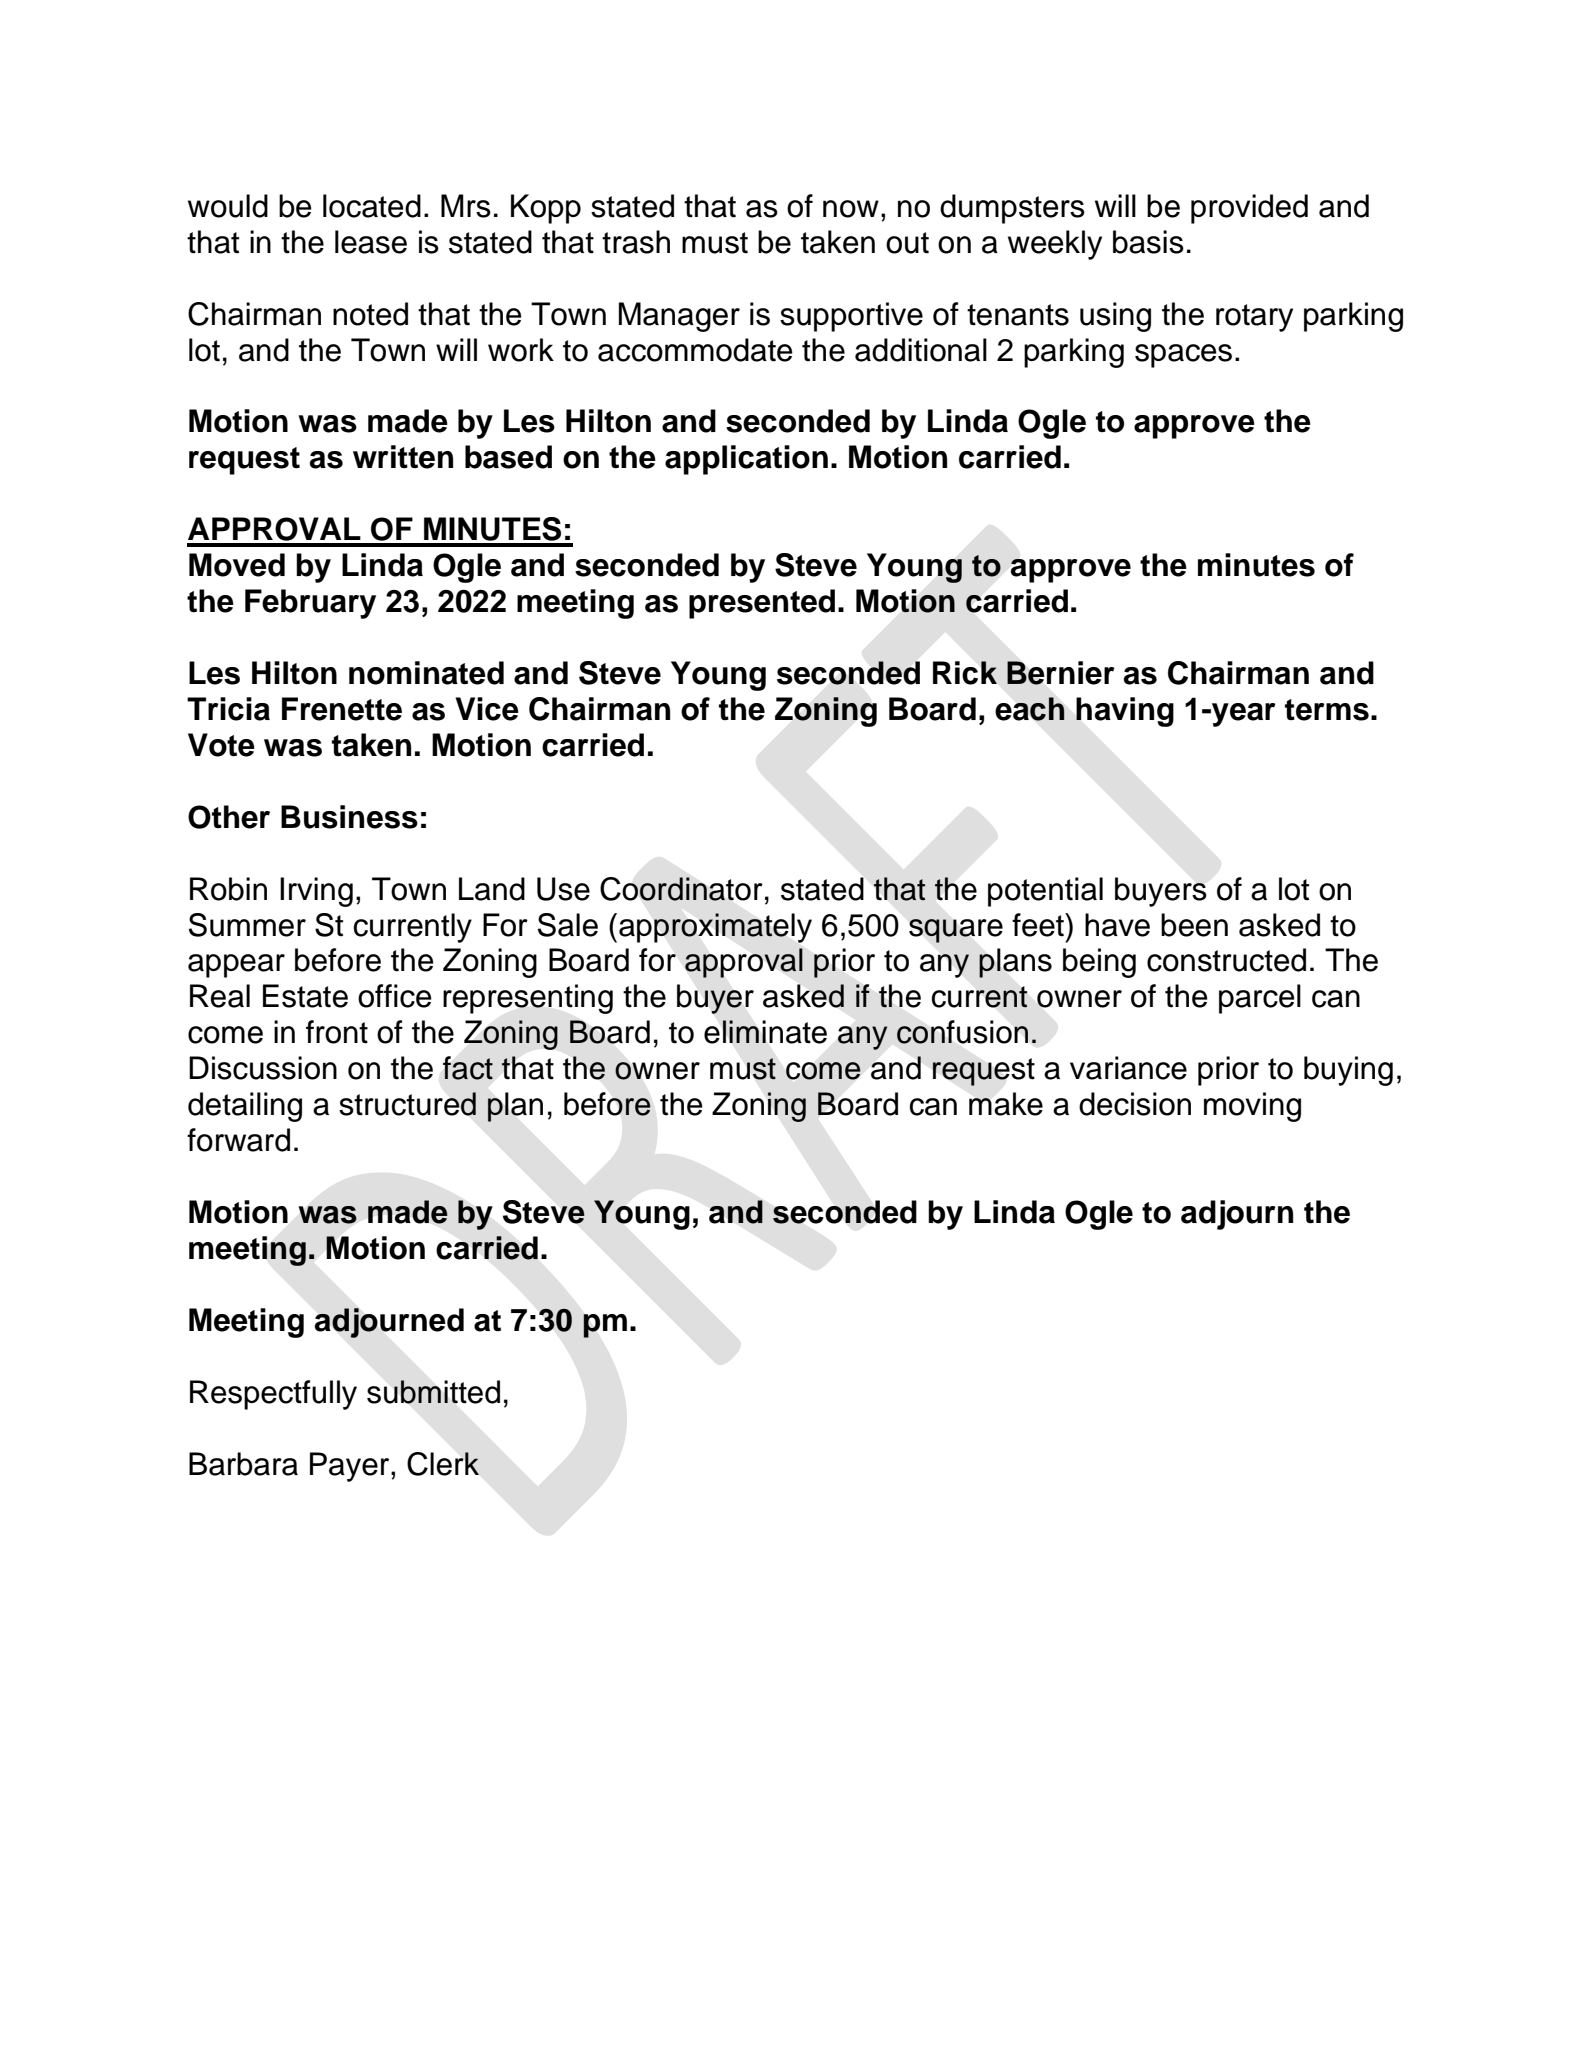 The width and height of the screenshot is (1593, 2062). Describe the element at coordinates (762, 604) in the screenshot. I see `presented` at that location.
